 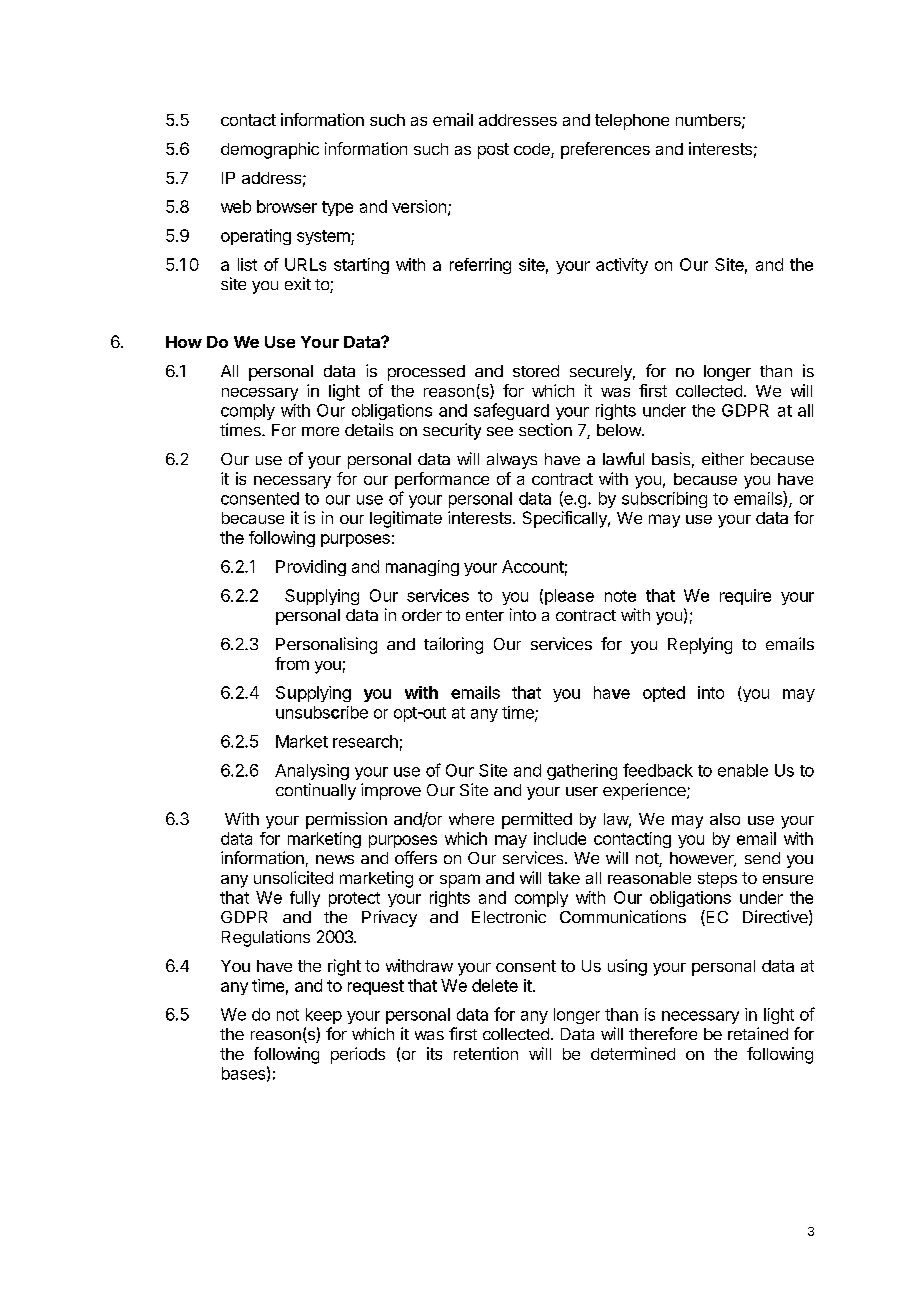 I want to click on unsubscribe, so click(x=322, y=712).
